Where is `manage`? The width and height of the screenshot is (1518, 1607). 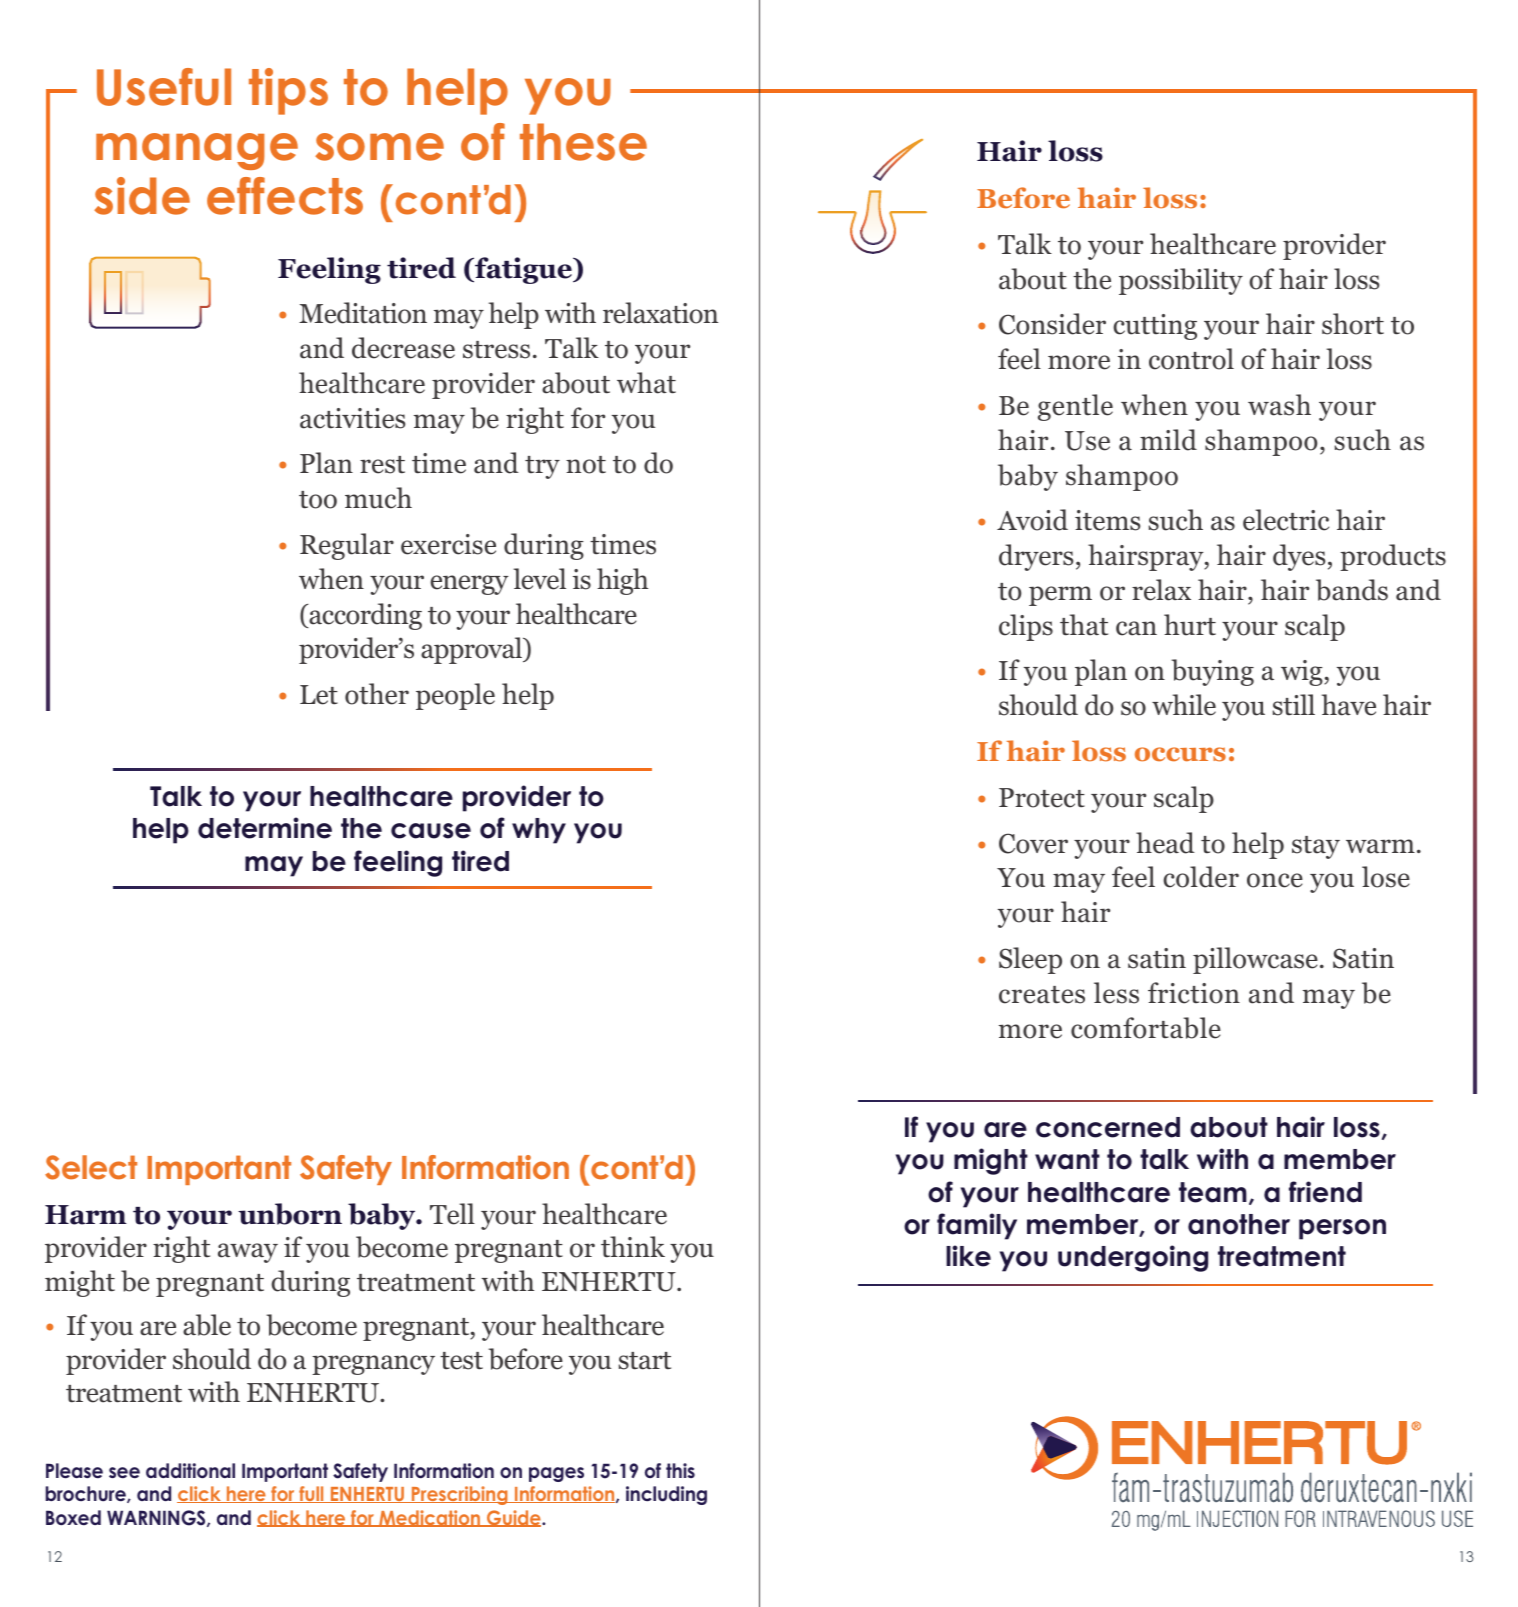 manage is located at coordinates (197, 151).
